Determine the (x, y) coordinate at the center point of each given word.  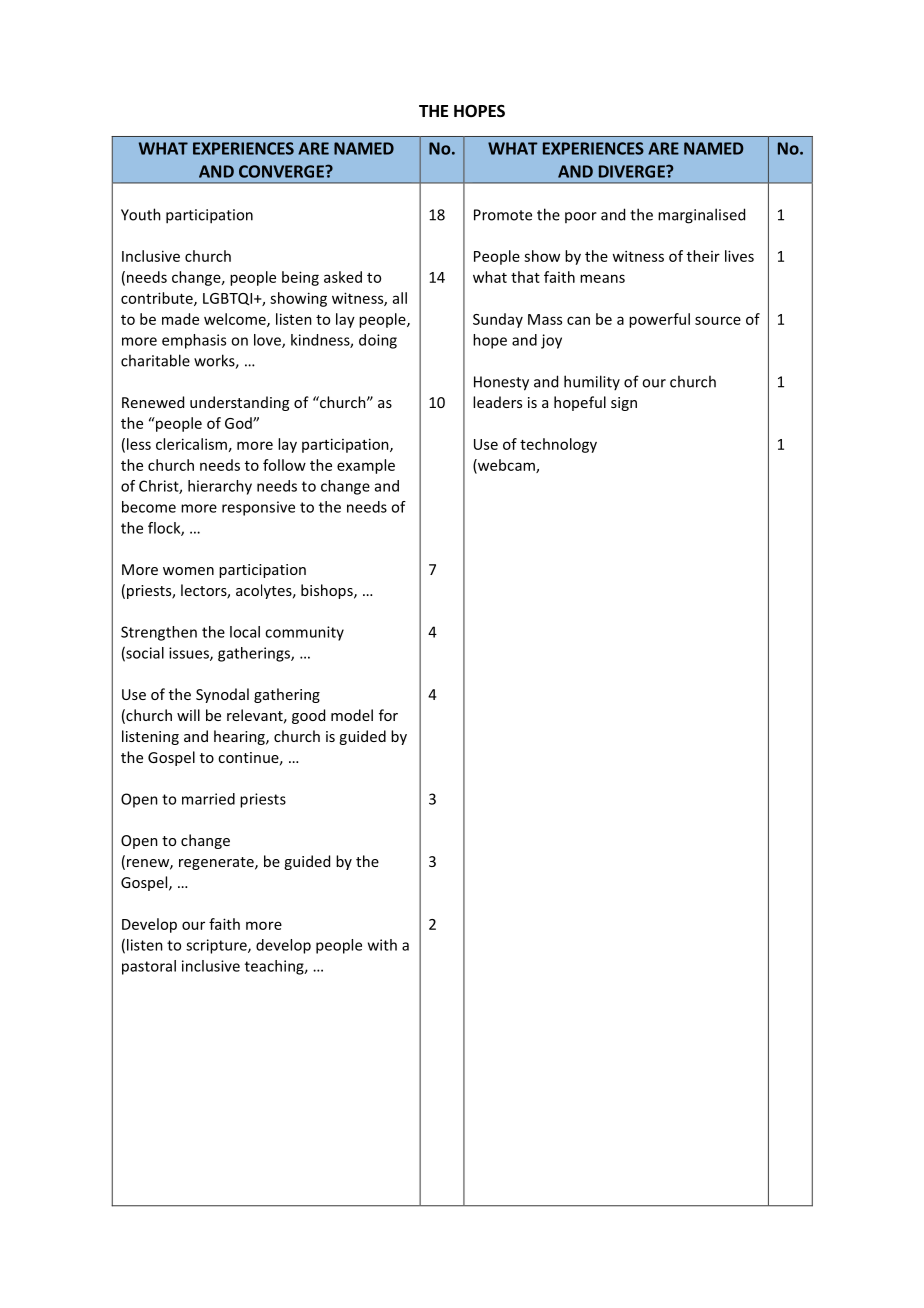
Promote (503, 215)
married (208, 799)
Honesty (501, 383)
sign (624, 404)
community (304, 633)
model (352, 715)
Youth (141, 214)
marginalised (701, 216)
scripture (217, 946)
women (188, 571)
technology (558, 445)
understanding (239, 403)
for (388, 715)
